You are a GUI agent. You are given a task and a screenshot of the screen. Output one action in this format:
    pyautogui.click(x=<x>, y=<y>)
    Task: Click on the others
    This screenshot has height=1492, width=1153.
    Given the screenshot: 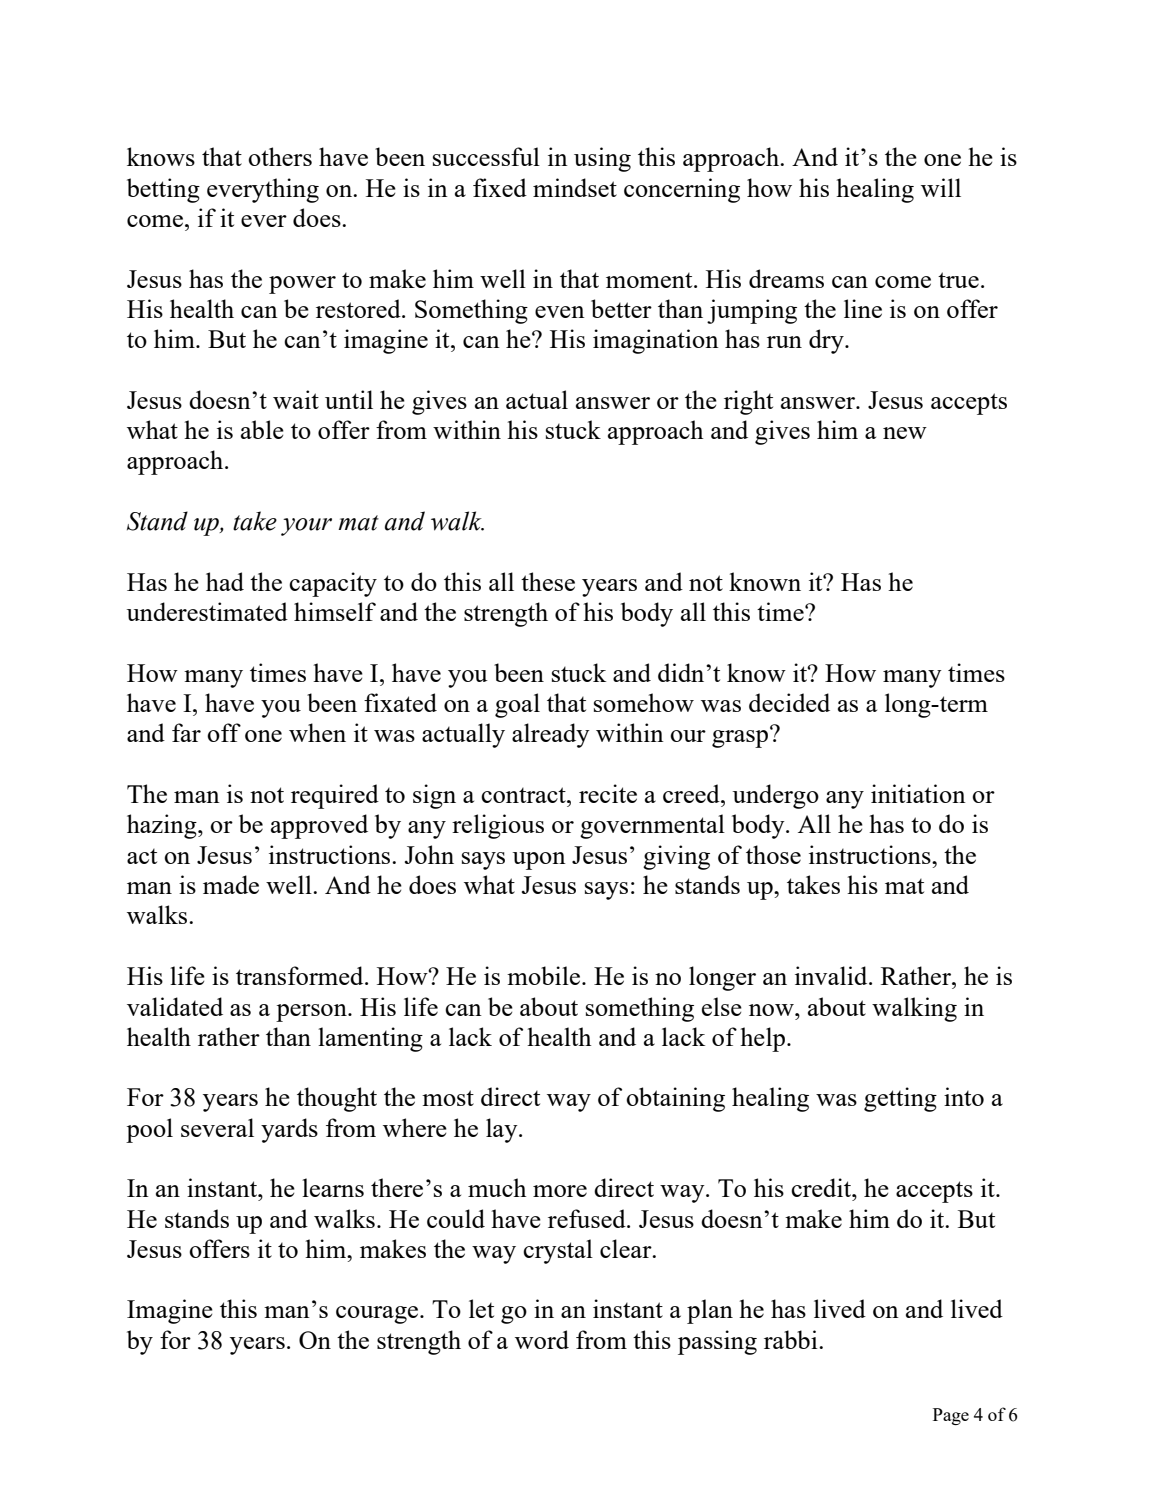 What is the action you would take?
    pyautogui.click(x=280, y=156)
